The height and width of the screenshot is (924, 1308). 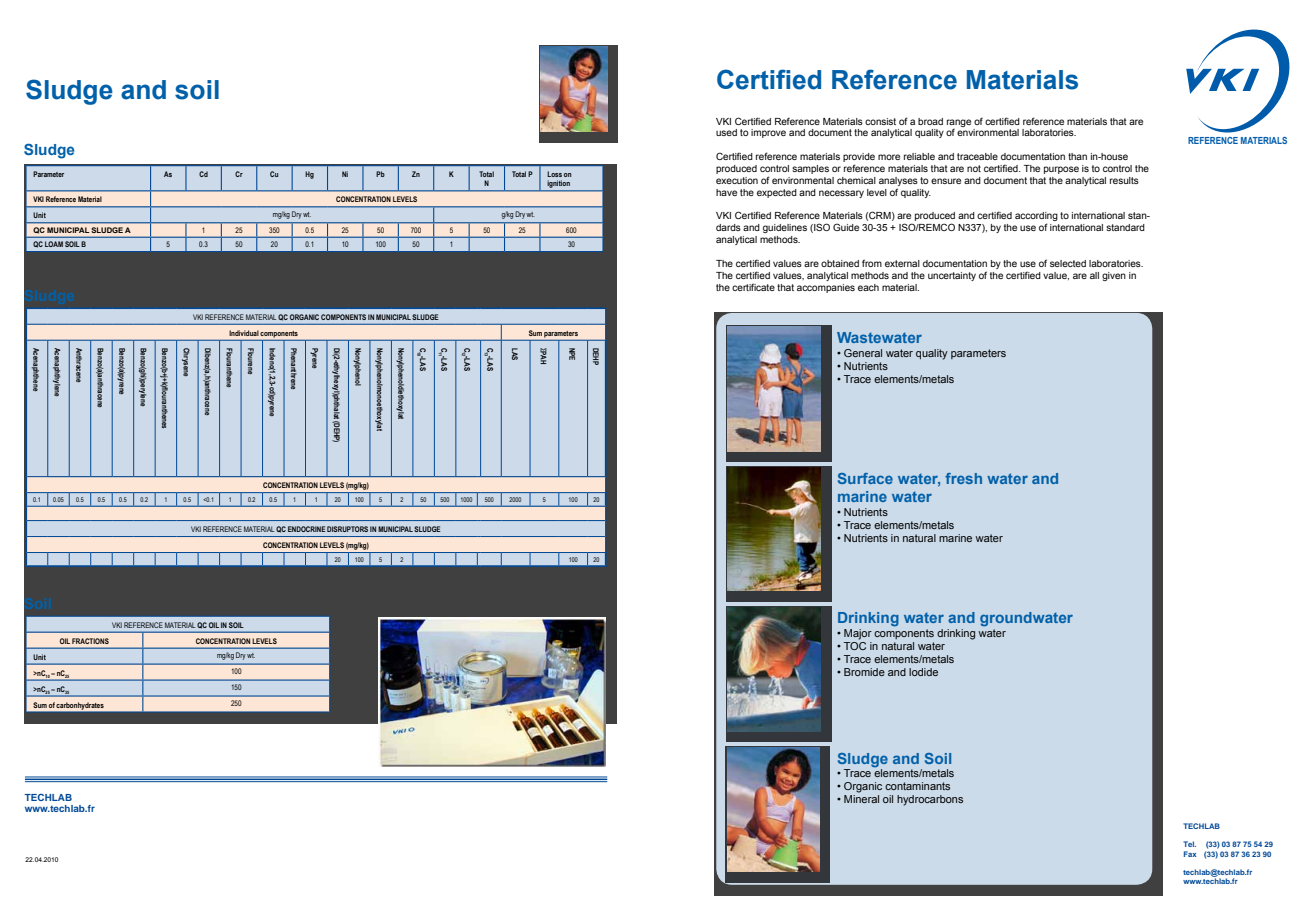 What do you see at coordinates (858, 634) in the screenshot?
I see `Major` at bounding box center [858, 634].
